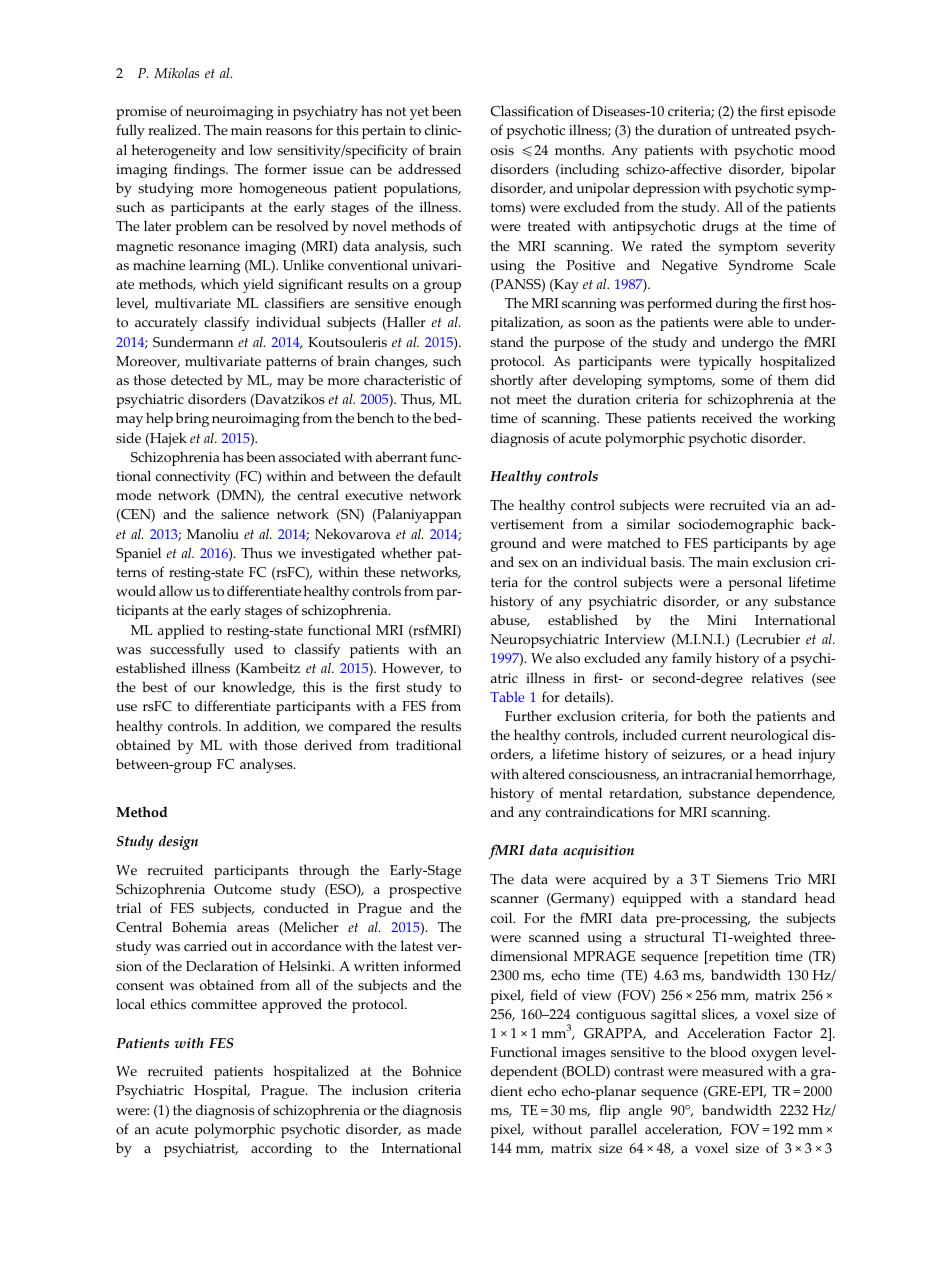  What do you see at coordinates (174, 129) in the image?
I see `realized` at bounding box center [174, 129].
